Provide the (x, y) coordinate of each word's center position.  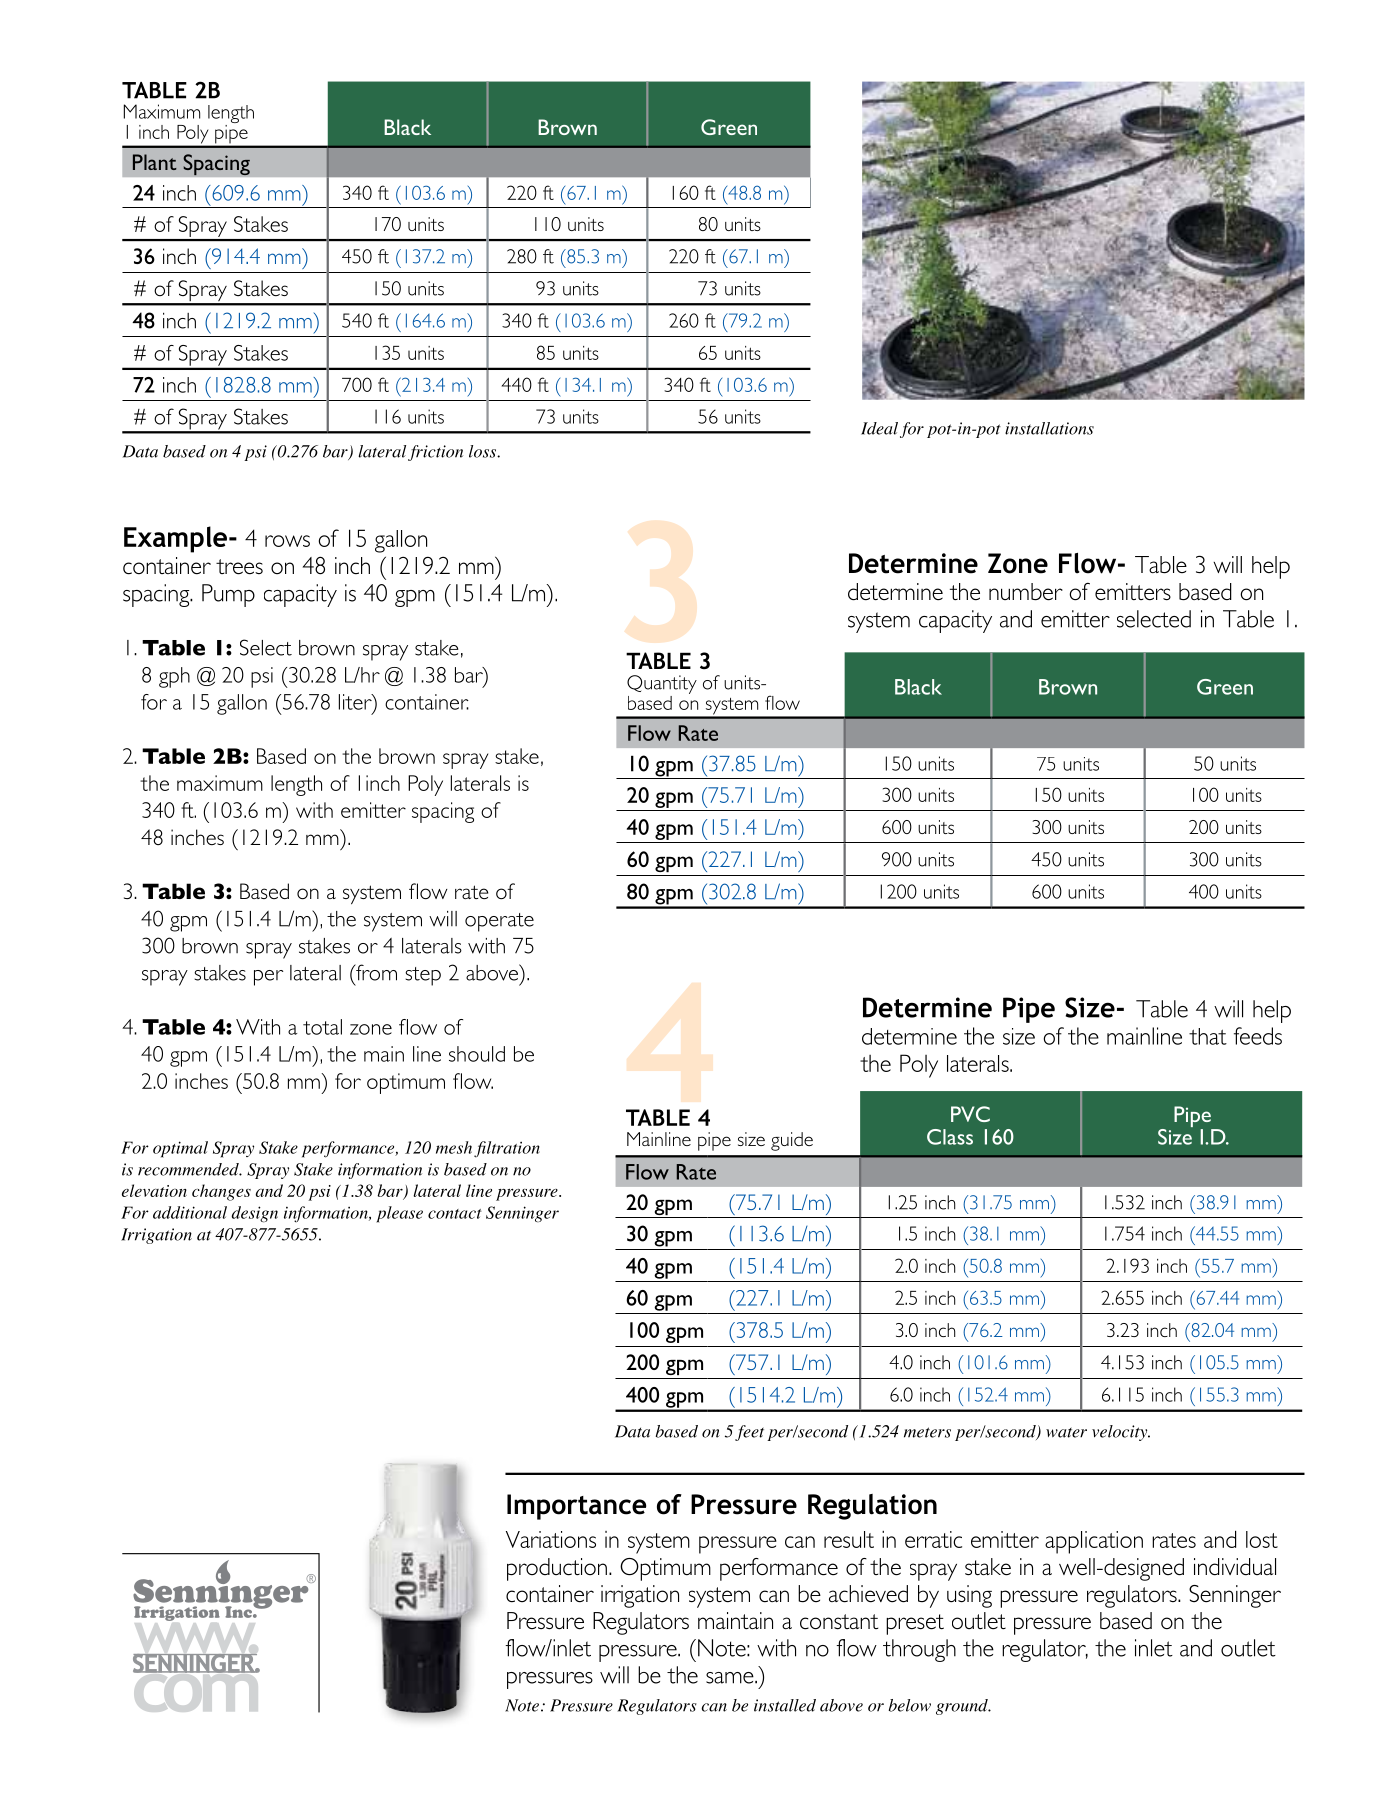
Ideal (879, 428)
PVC (970, 1114)
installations (1049, 428)
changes (221, 1192)
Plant (155, 162)
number (1026, 592)
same (731, 1678)
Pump (228, 595)
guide (792, 1141)
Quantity (662, 684)
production (557, 1569)
